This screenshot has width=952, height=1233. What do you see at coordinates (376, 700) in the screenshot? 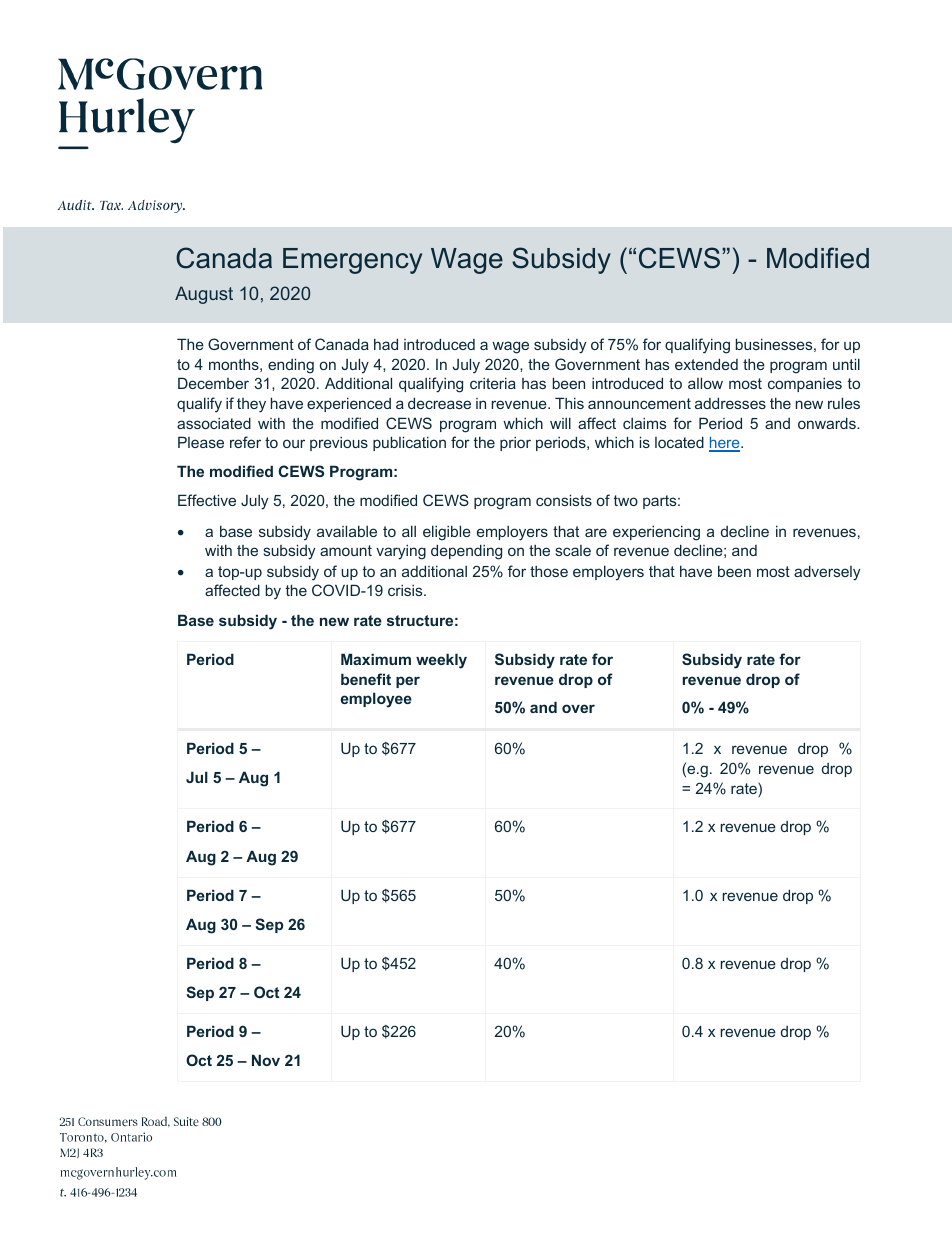
I see `employee` at bounding box center [376, 700].
